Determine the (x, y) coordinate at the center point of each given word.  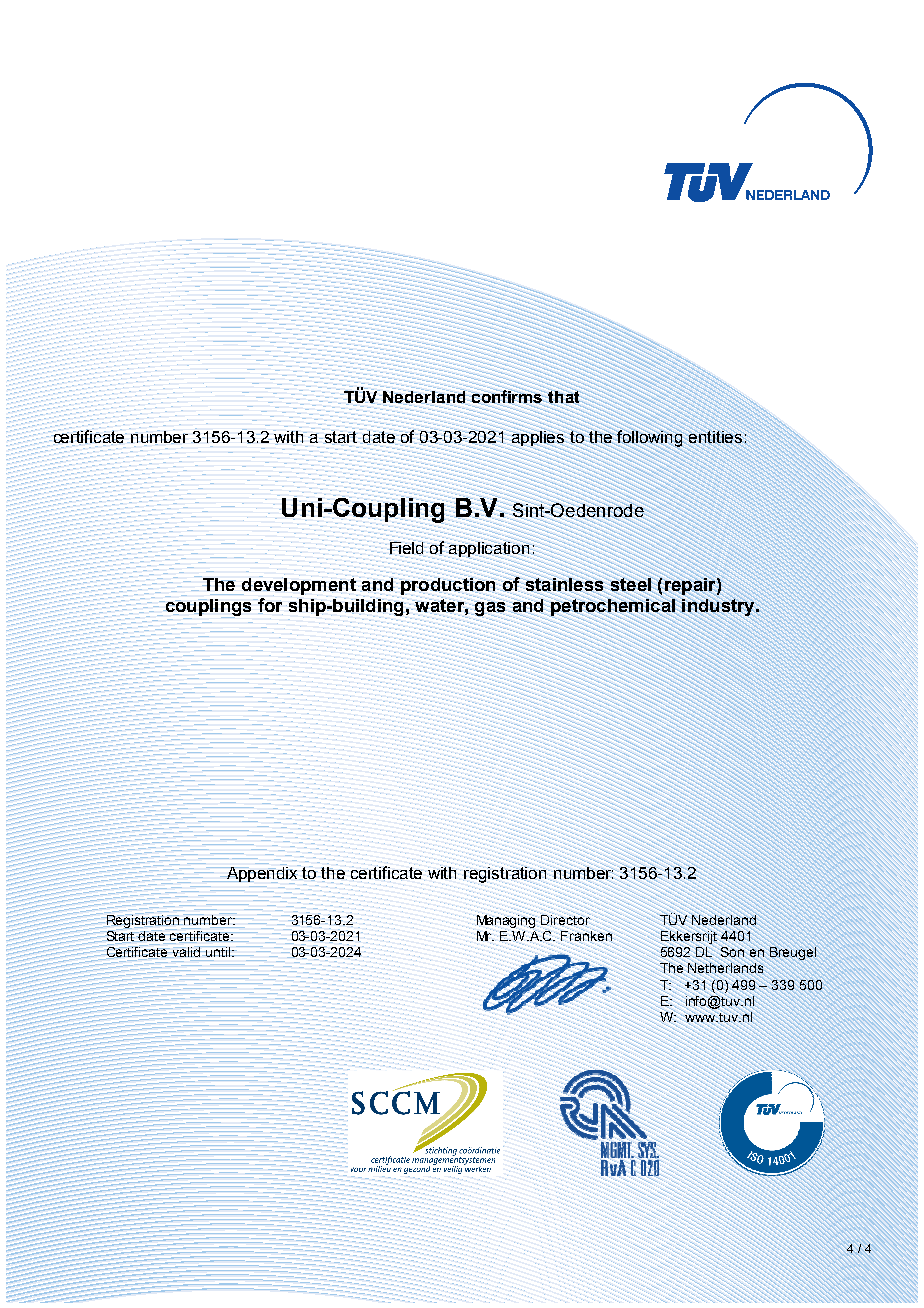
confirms (507, 396)
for (269, 606)
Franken (586, 936)
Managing (506, 921)
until (218, 952)
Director (566, 920)
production (448, 586)
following (649, 438)
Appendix (263, 874)
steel (631, 584)
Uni (302, 508)
